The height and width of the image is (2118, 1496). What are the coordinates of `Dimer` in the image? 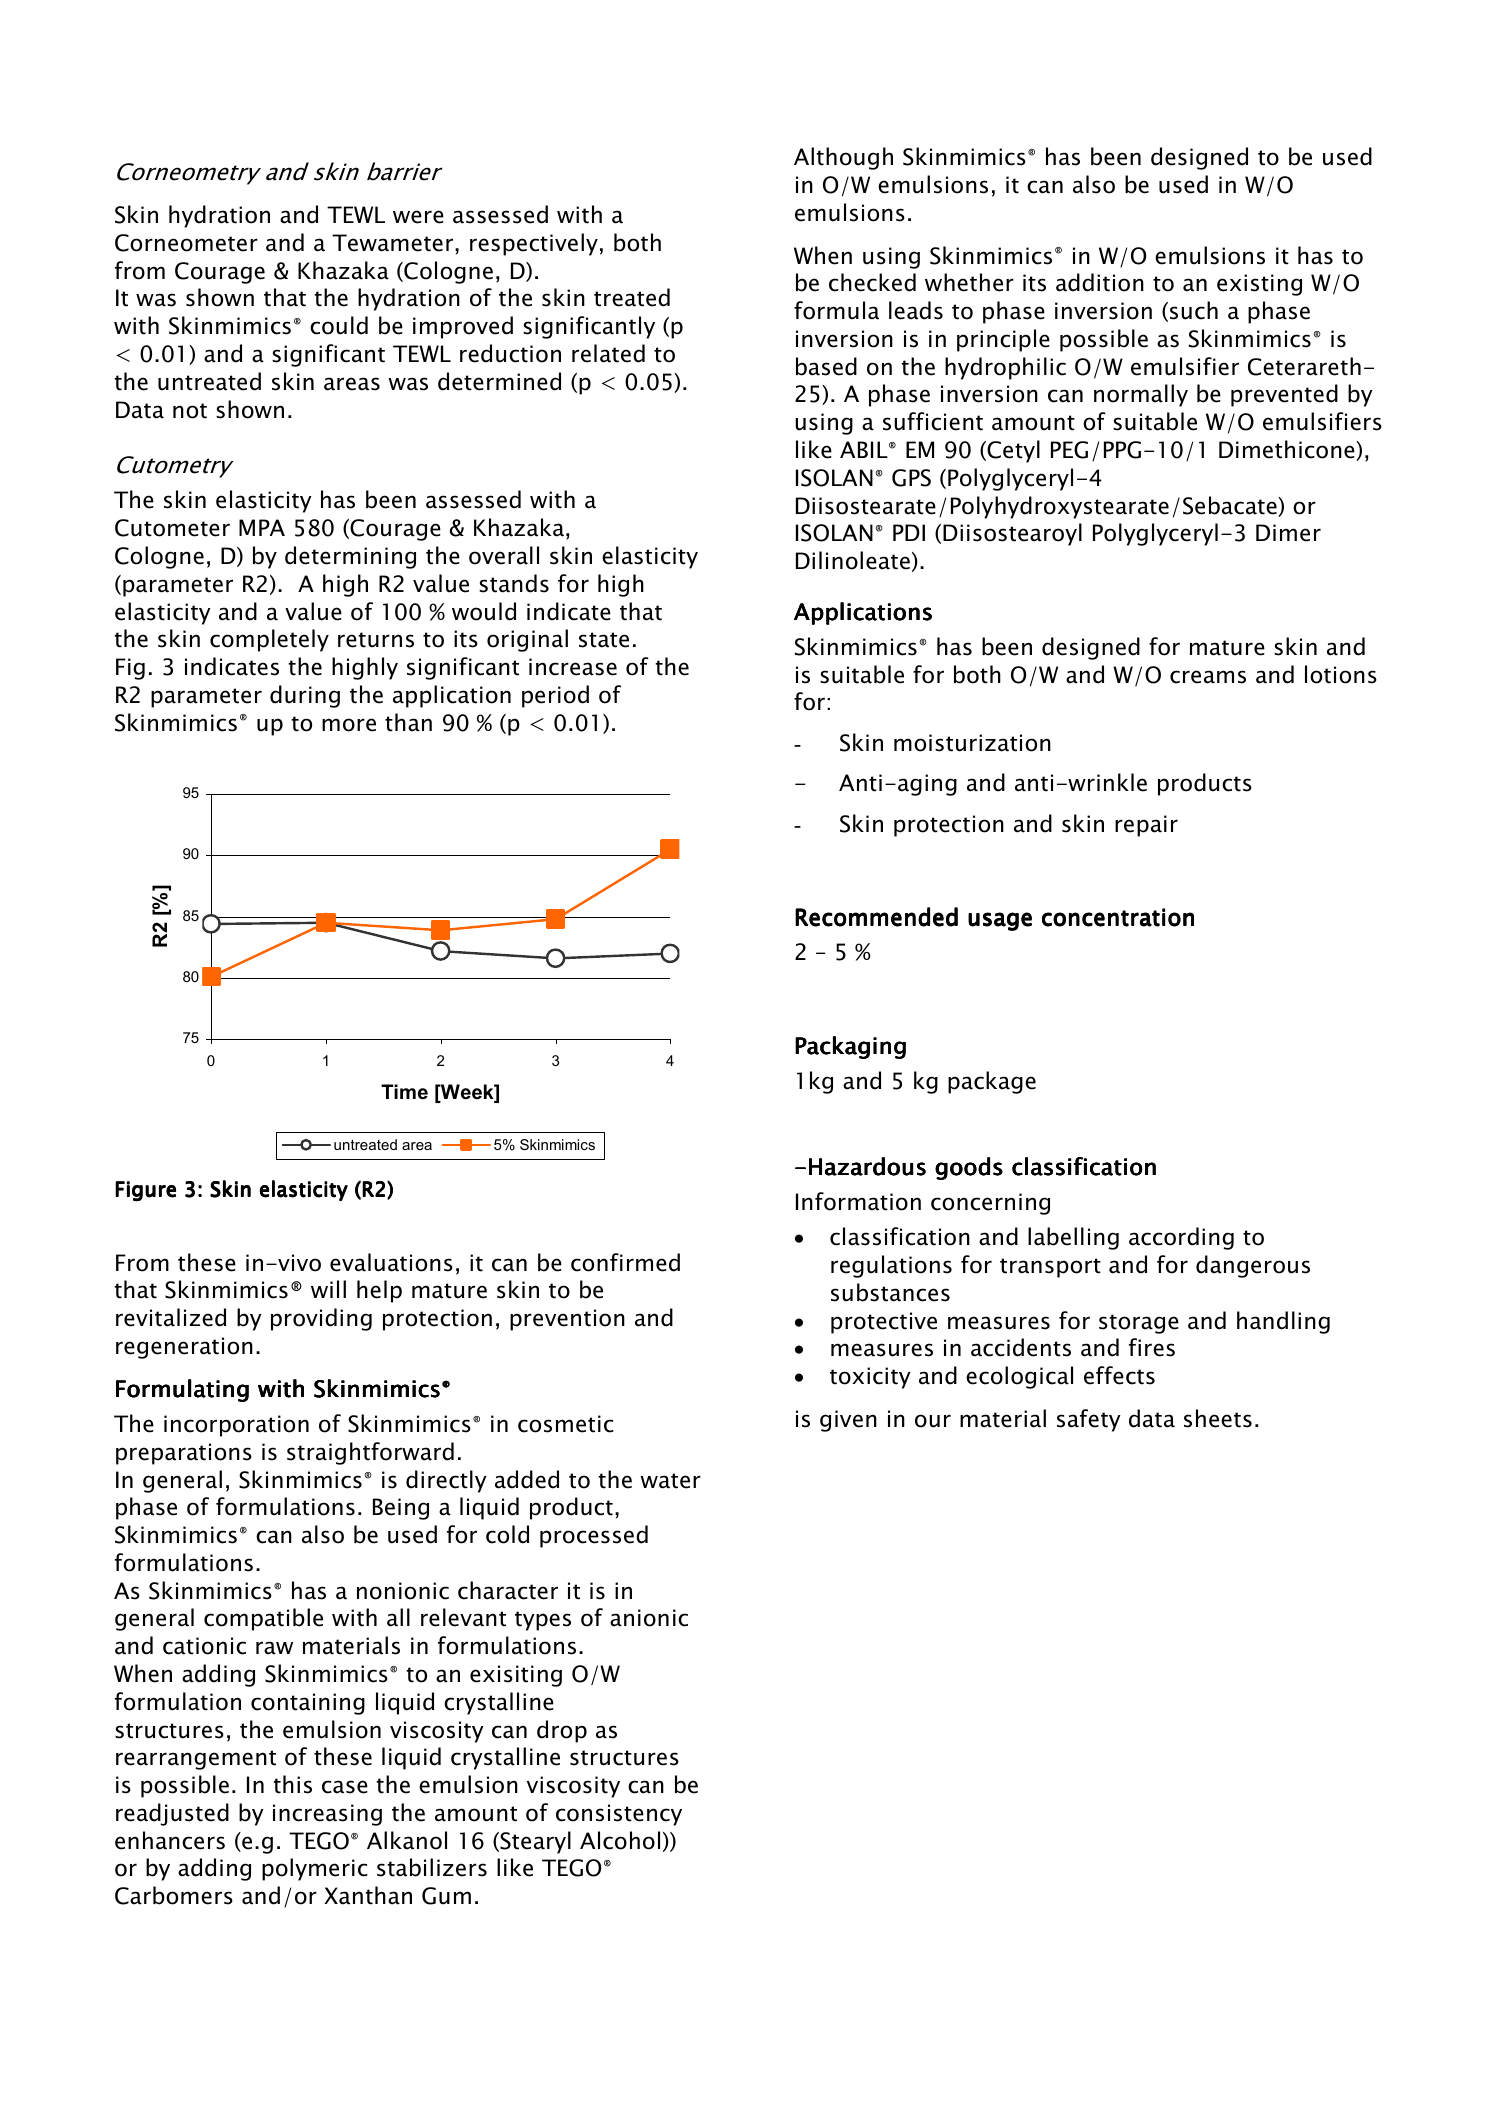 It's located at (1288, 533).
